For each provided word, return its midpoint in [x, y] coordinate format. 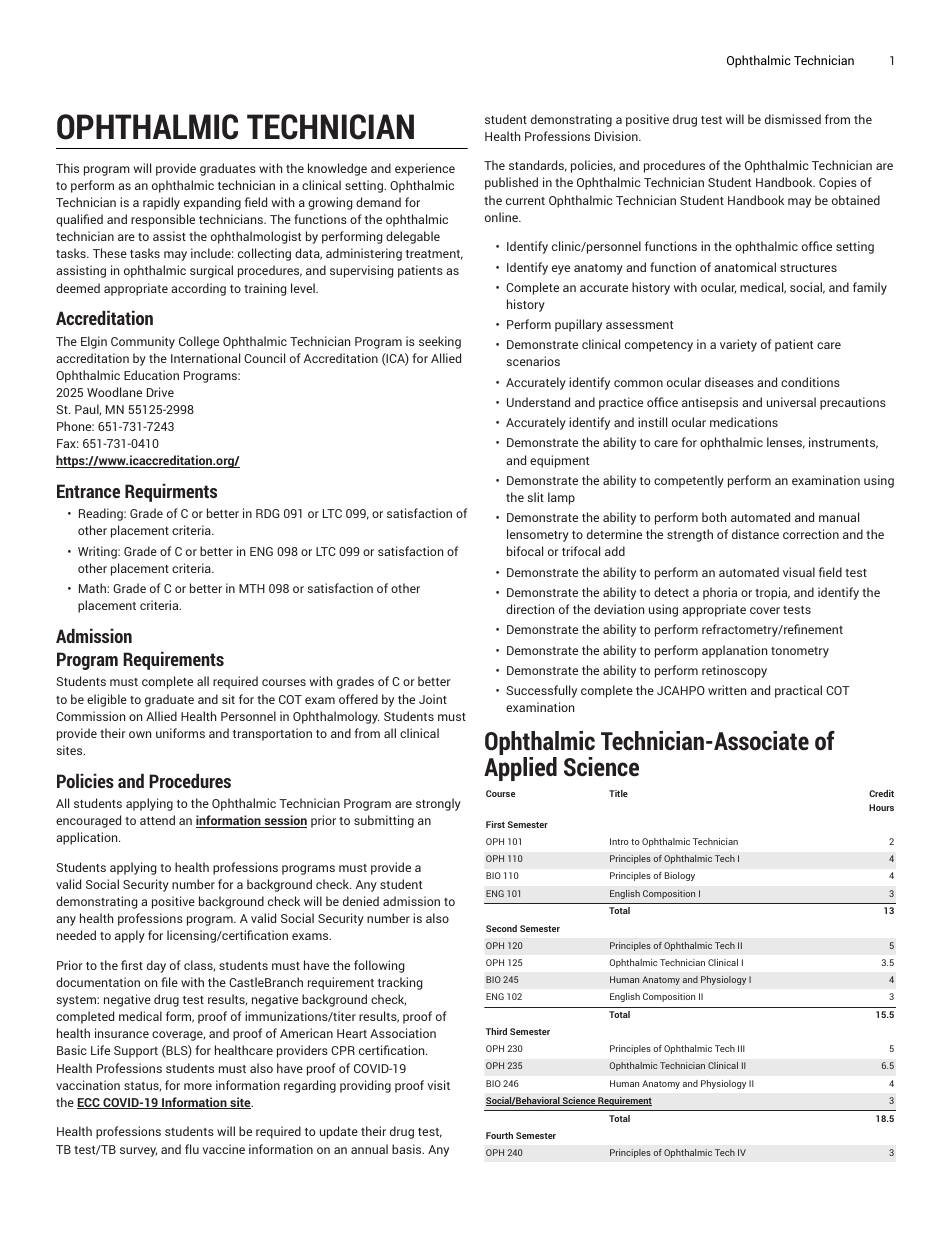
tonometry [800, 652]
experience [425, 169]
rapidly [161, 203]
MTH [252, 588]
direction [530, 609]
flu [192, 1149]
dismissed [793, 119]
